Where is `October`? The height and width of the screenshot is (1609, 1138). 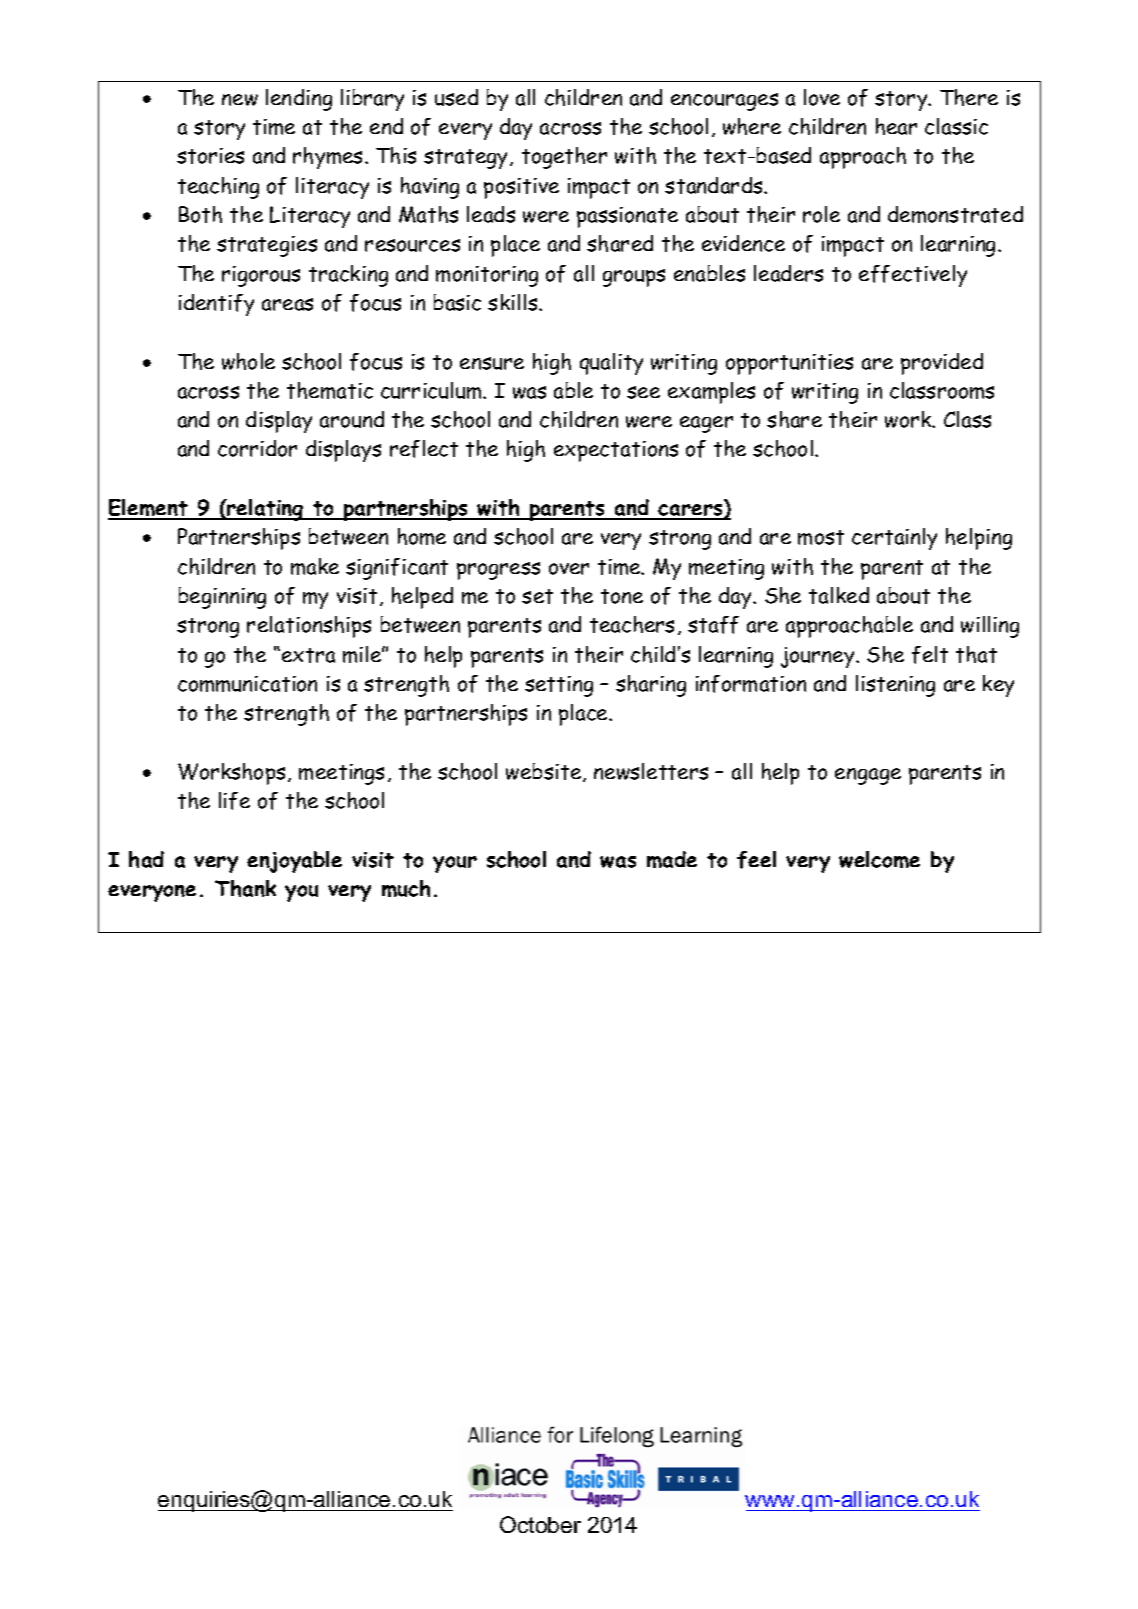
October is located at coordinates (540, 1524).
